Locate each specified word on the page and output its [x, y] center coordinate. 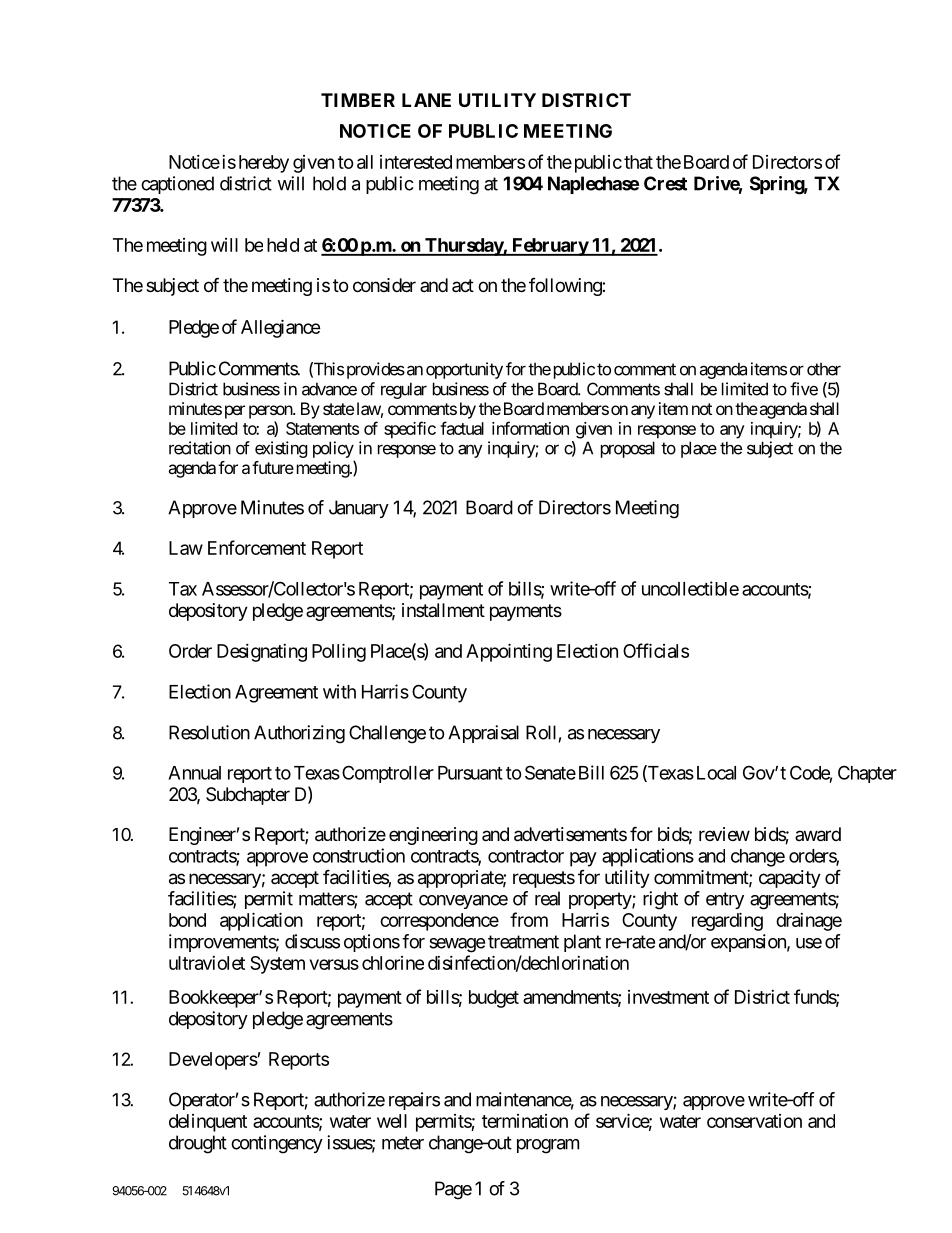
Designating [262, 653]
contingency [277, 1144]
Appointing [509, 652]
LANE [426, 100]
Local [714, 773]
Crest [665, 183]
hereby [264, 164]
